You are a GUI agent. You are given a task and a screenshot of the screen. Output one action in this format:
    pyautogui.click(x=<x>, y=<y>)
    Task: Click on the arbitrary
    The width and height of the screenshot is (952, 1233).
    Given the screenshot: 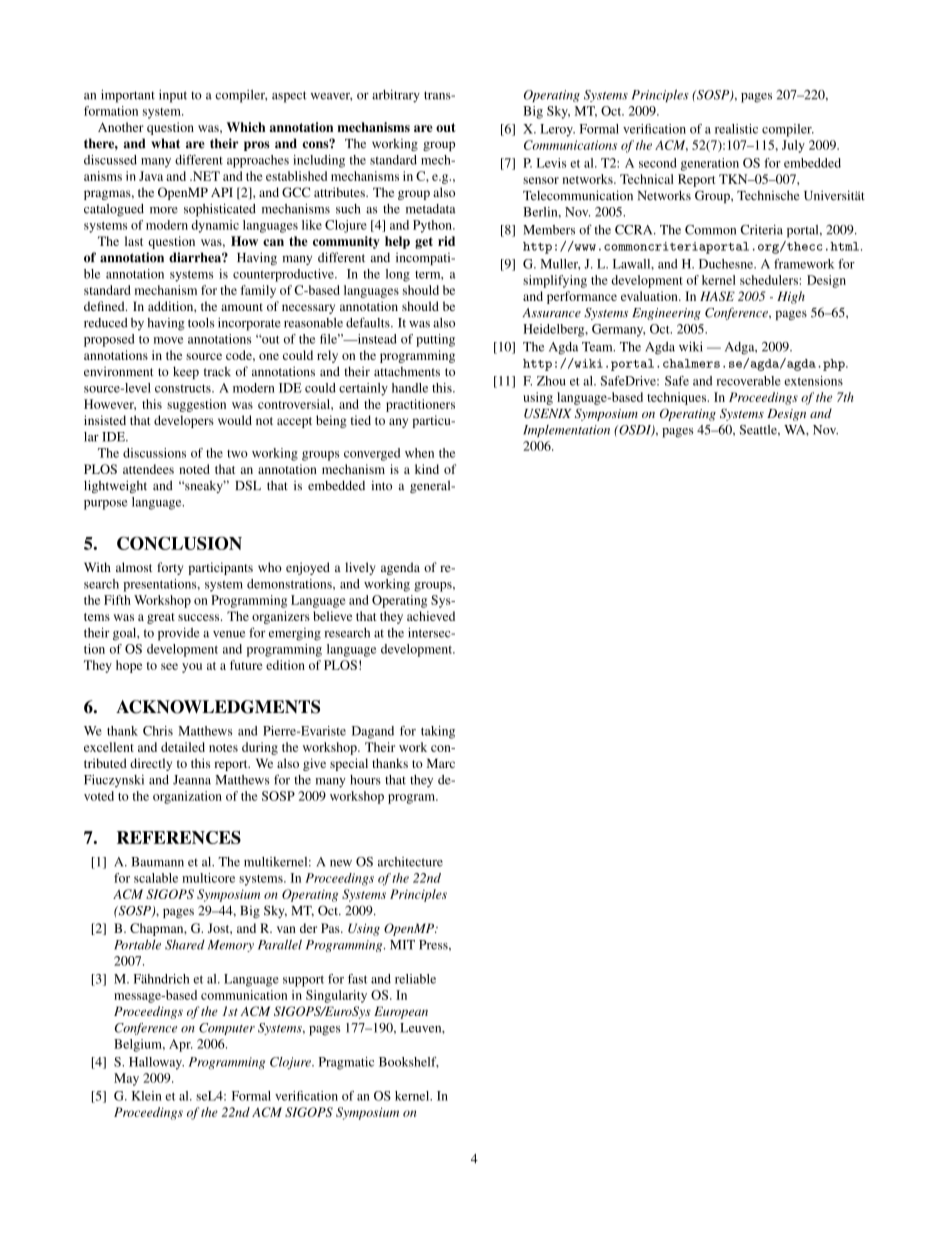 What is the action you would take?
    pyautogui.click(x=396, y=96)
